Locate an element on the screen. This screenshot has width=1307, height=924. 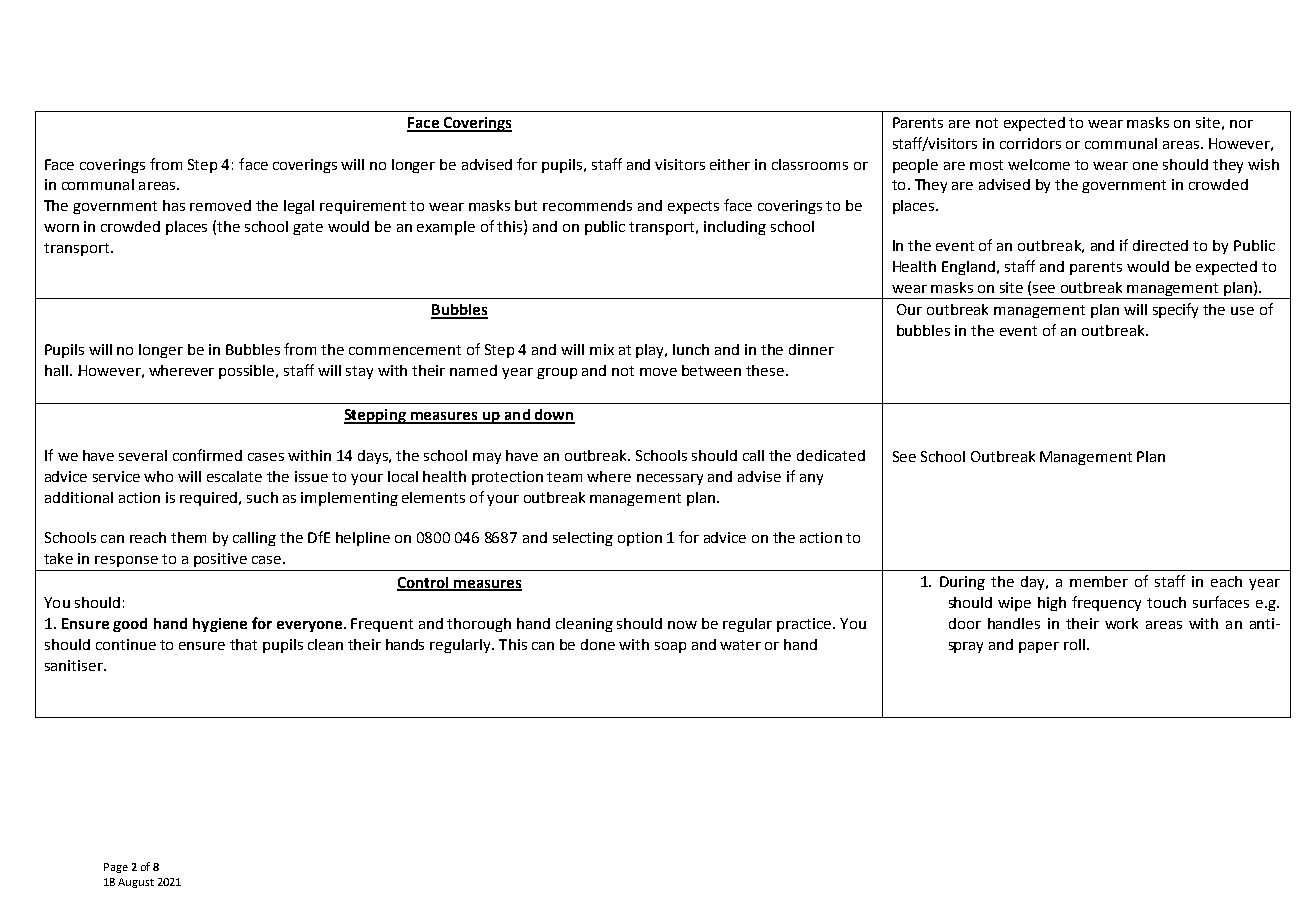
corridors is located at coordinates (1030, 143).
